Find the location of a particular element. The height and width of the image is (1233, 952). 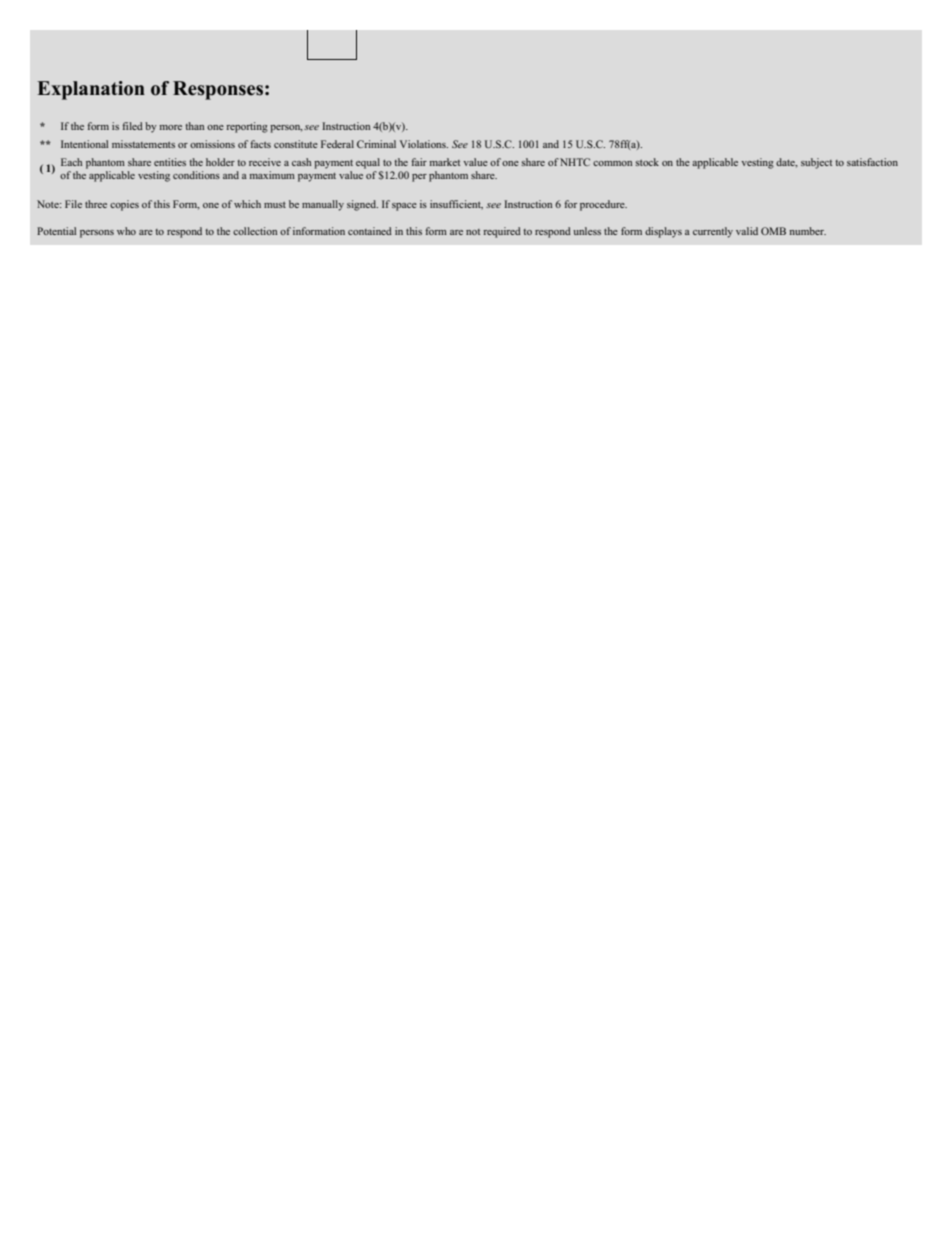

market is located at coordinates (444, 162).
